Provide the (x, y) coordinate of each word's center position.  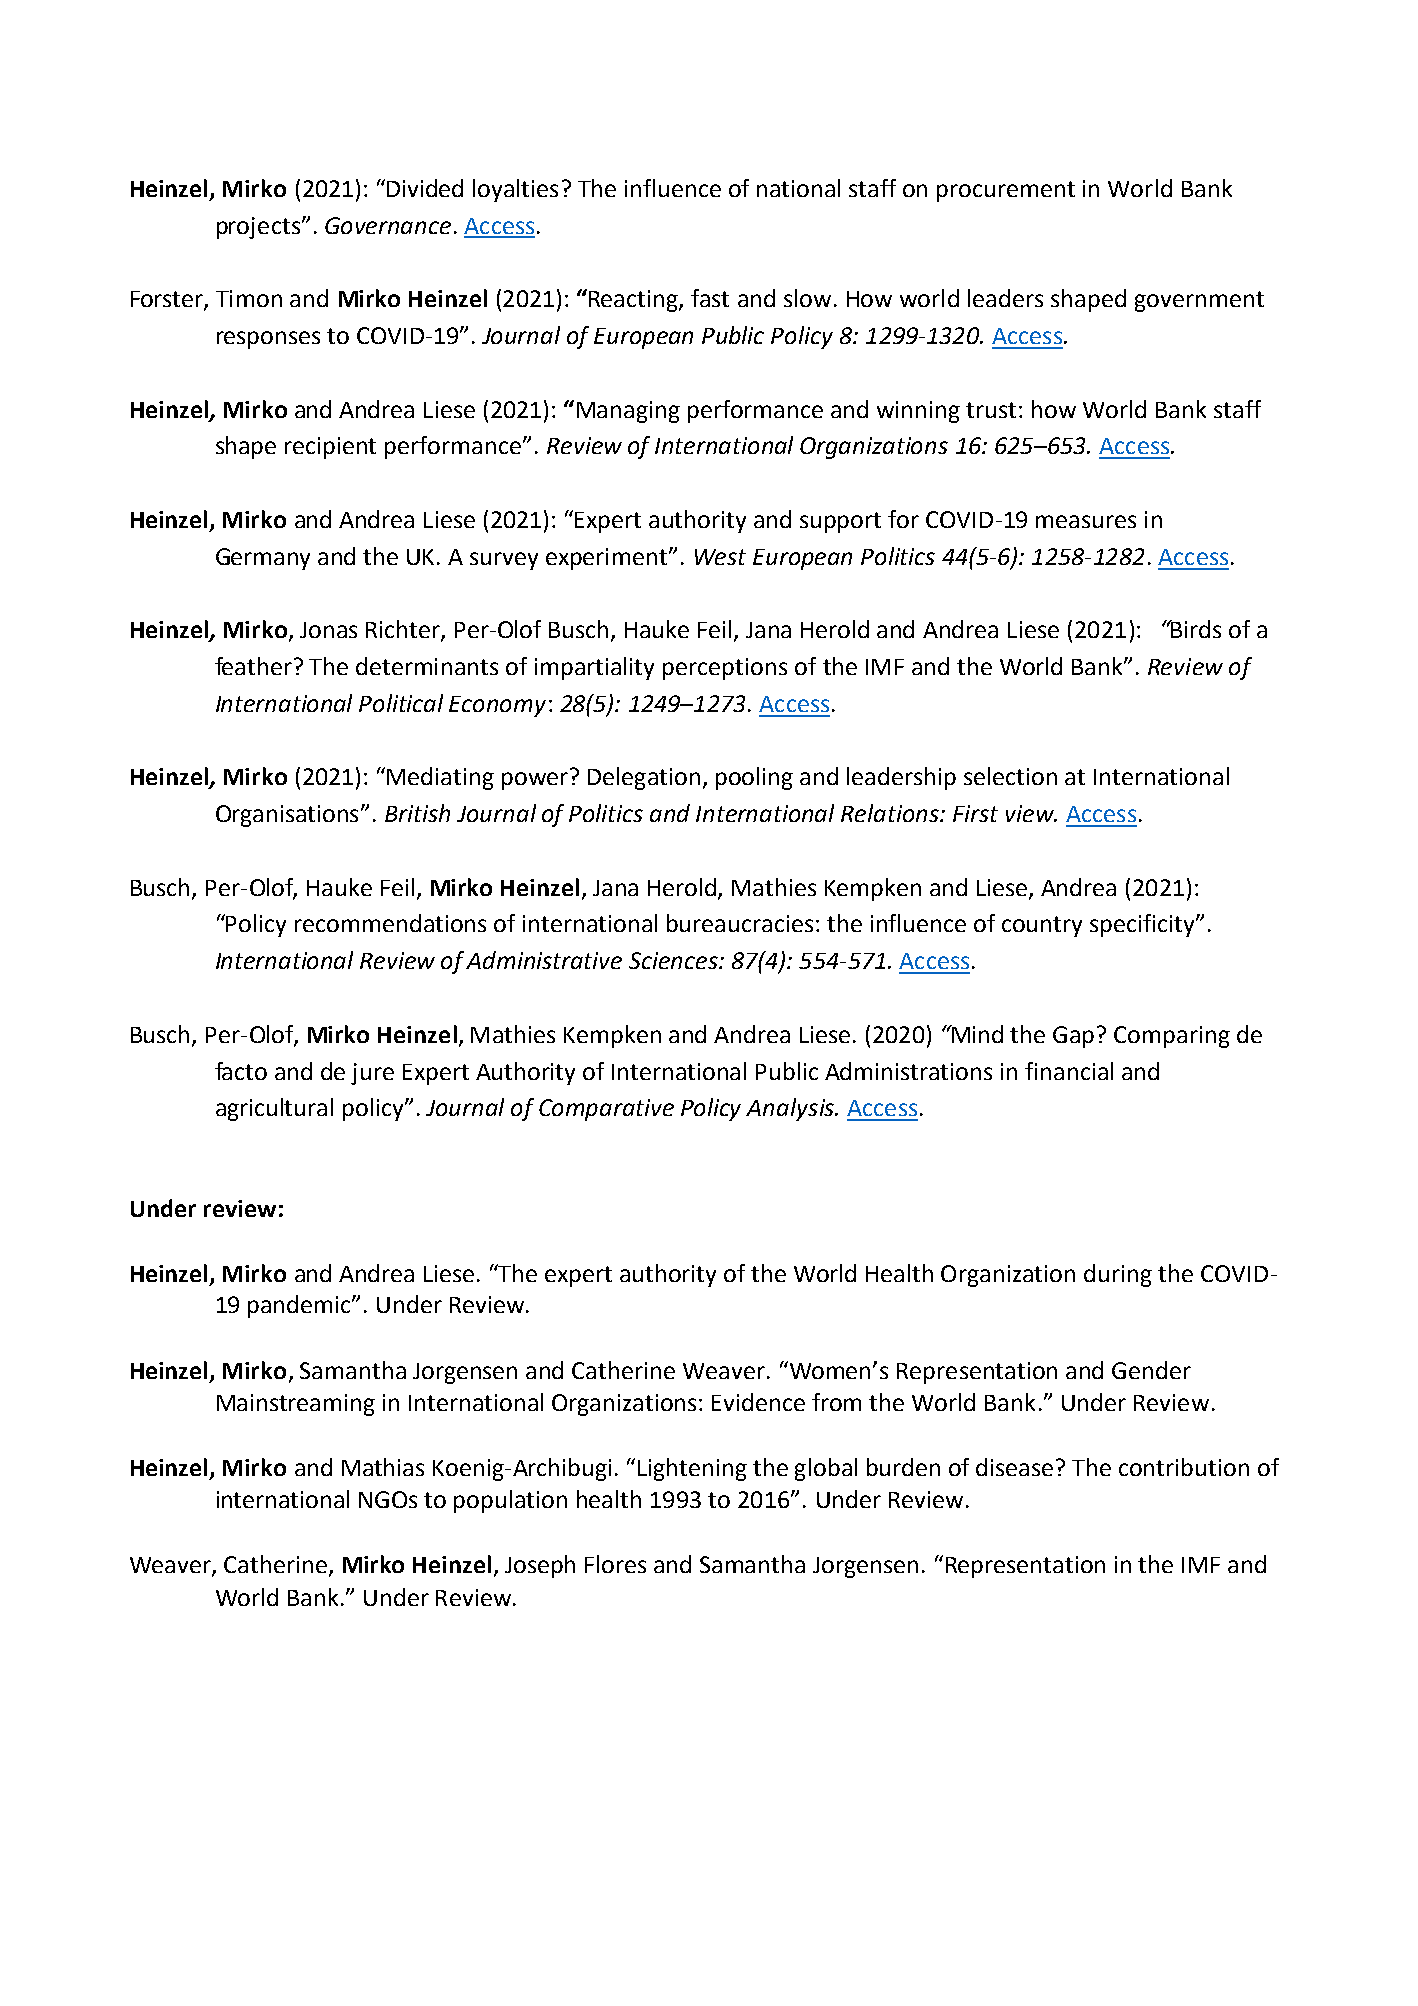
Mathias (383, 1467)
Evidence (758, 1402)
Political (401, 703)
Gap (1073, 1037)
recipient (330, 448)
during (1118, 1275)
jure (372, 1074)
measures (1086, 521)
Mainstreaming (296, 1405)
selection (1010, 776)
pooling (754, 778)
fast (710, 298)
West (720, 557)
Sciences (674, 960)
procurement (1006, 191)
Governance (388, 225)
